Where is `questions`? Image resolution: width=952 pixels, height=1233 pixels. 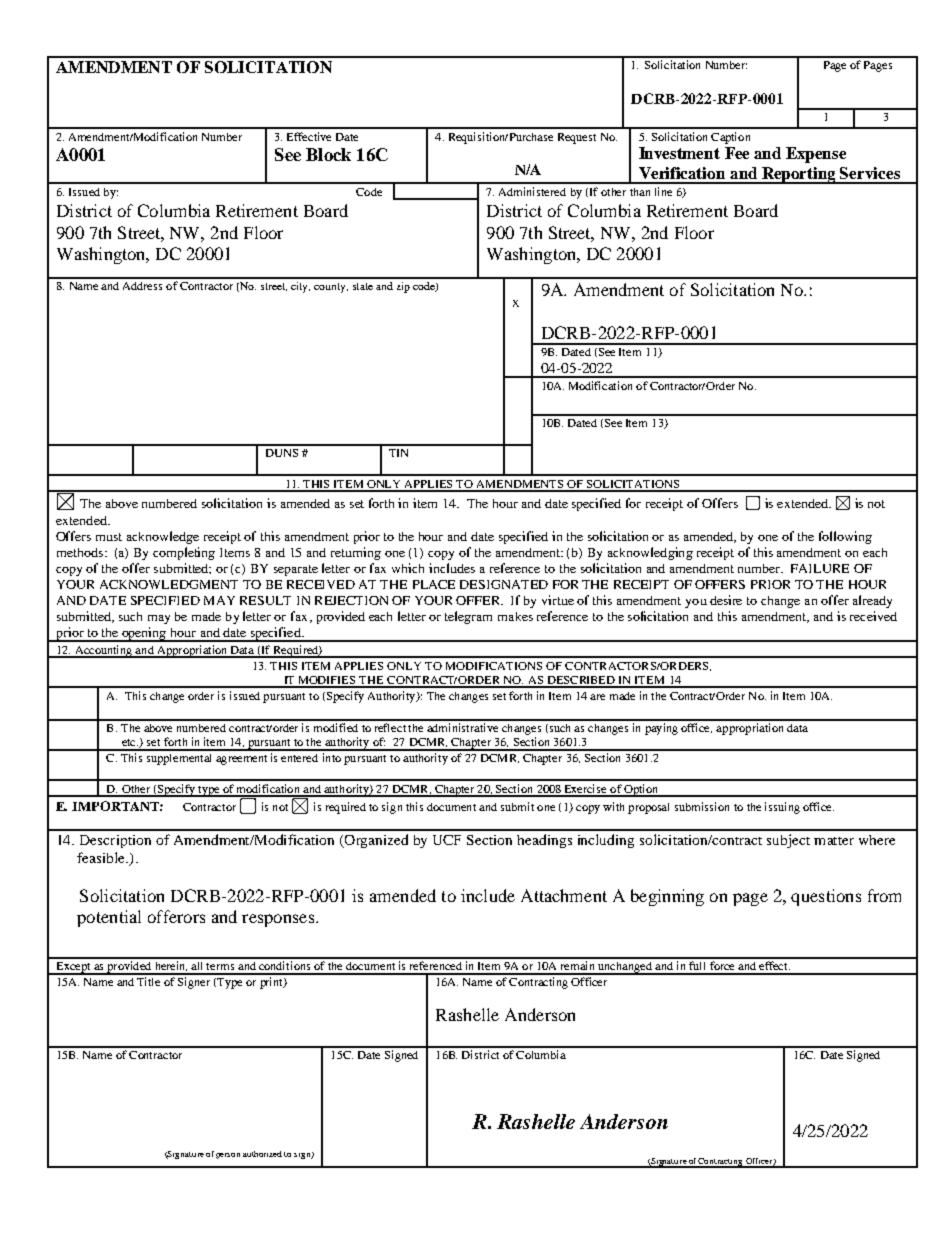 questions is located at coordinates (826, 897).
